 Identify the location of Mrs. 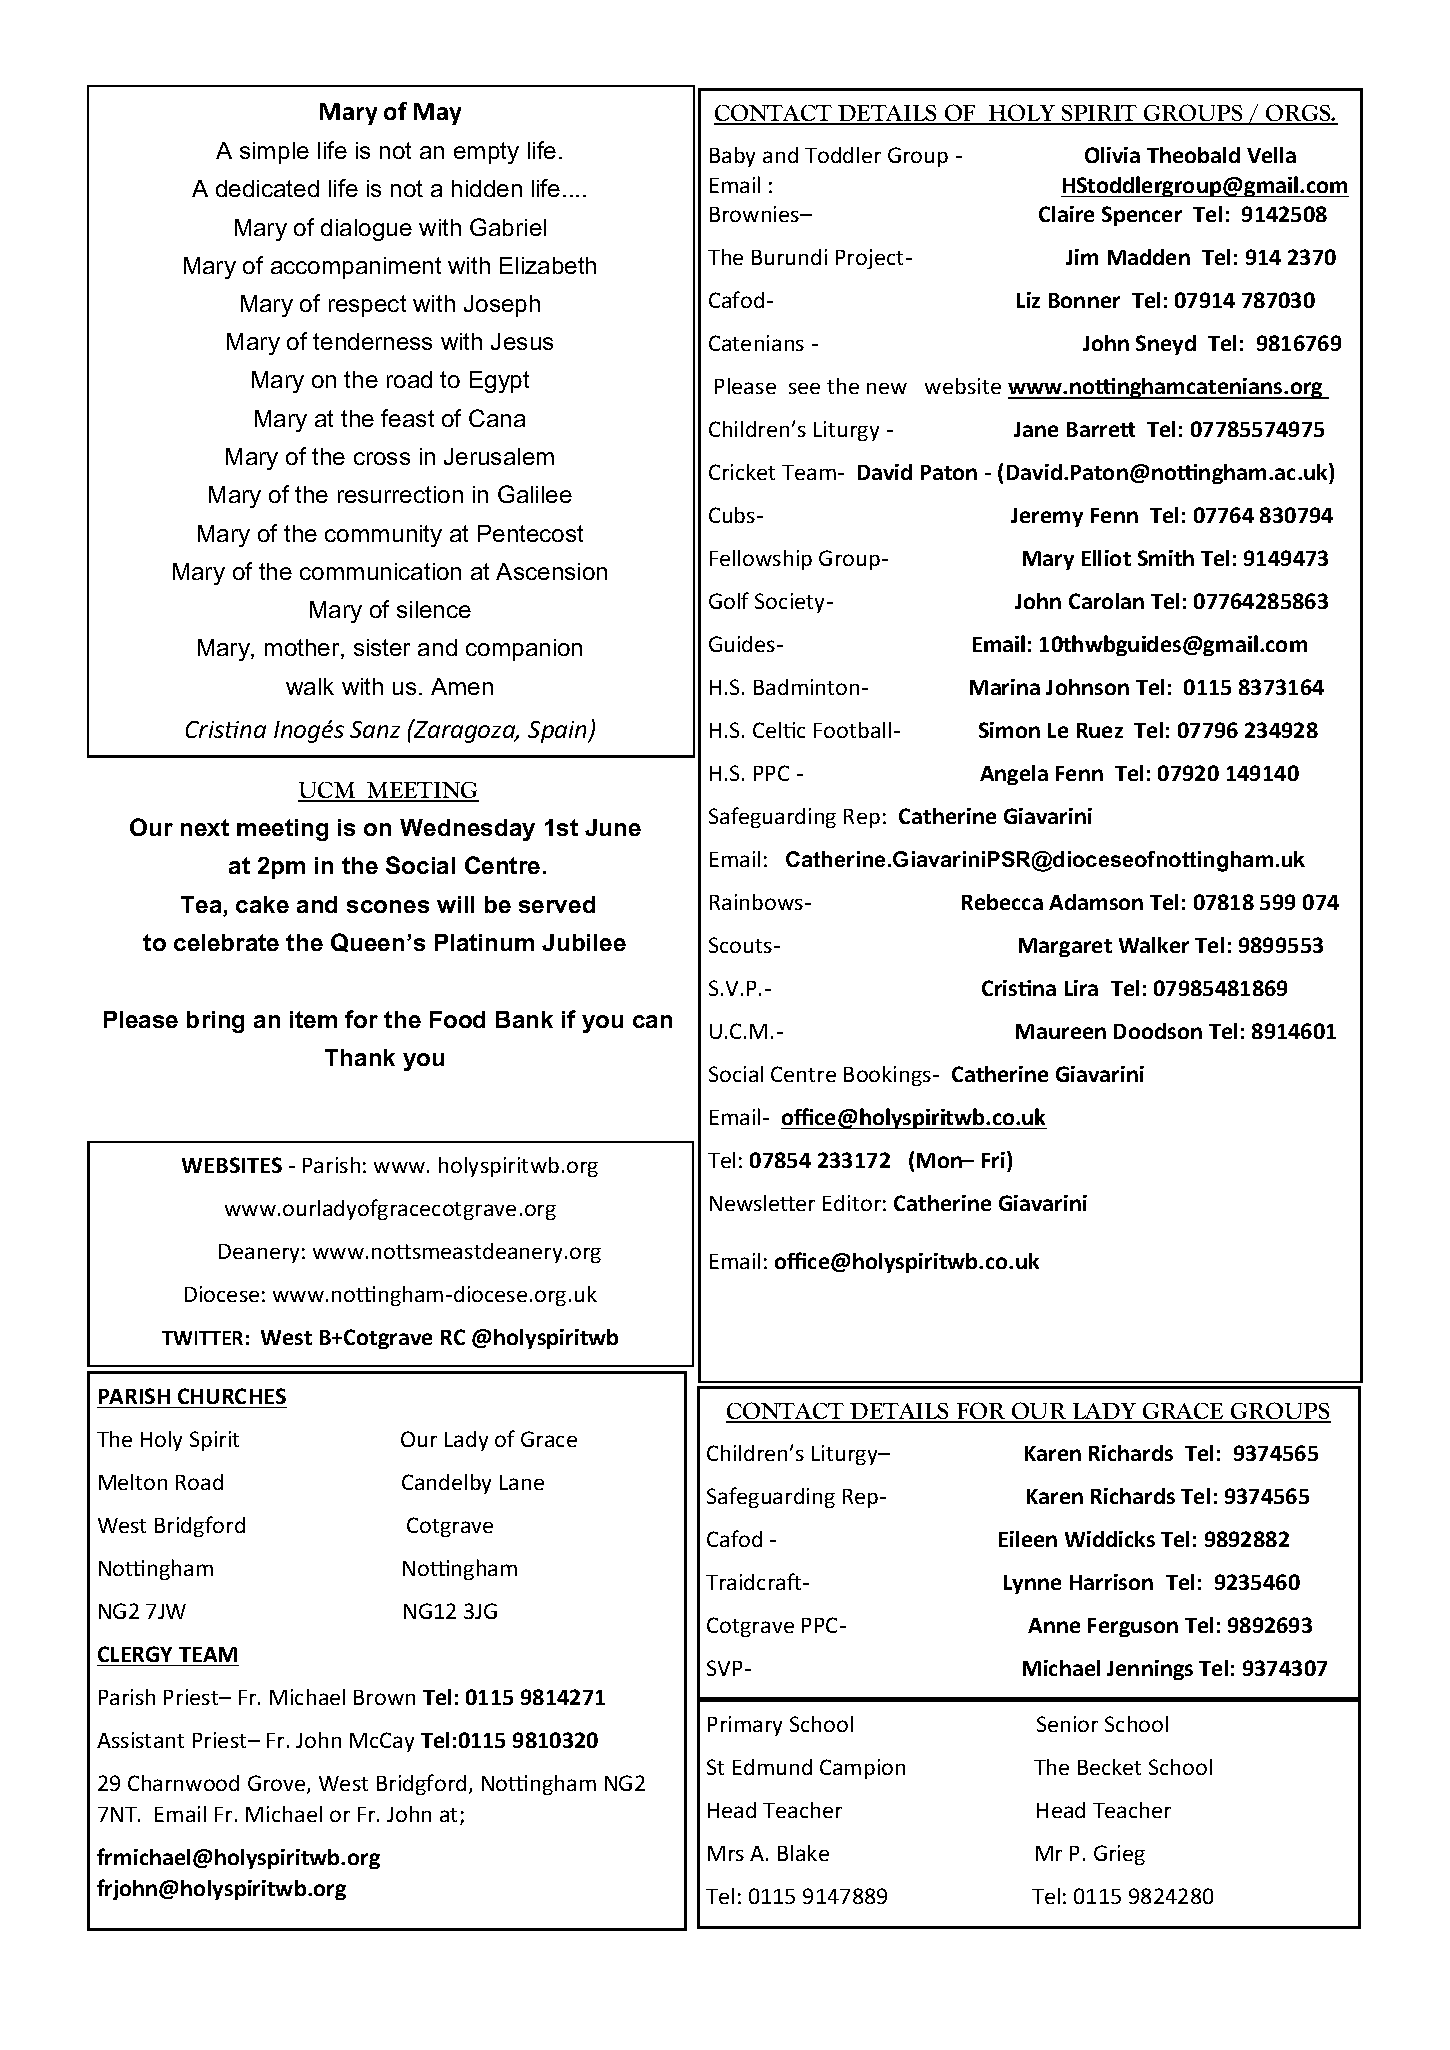
(726, 1853).
